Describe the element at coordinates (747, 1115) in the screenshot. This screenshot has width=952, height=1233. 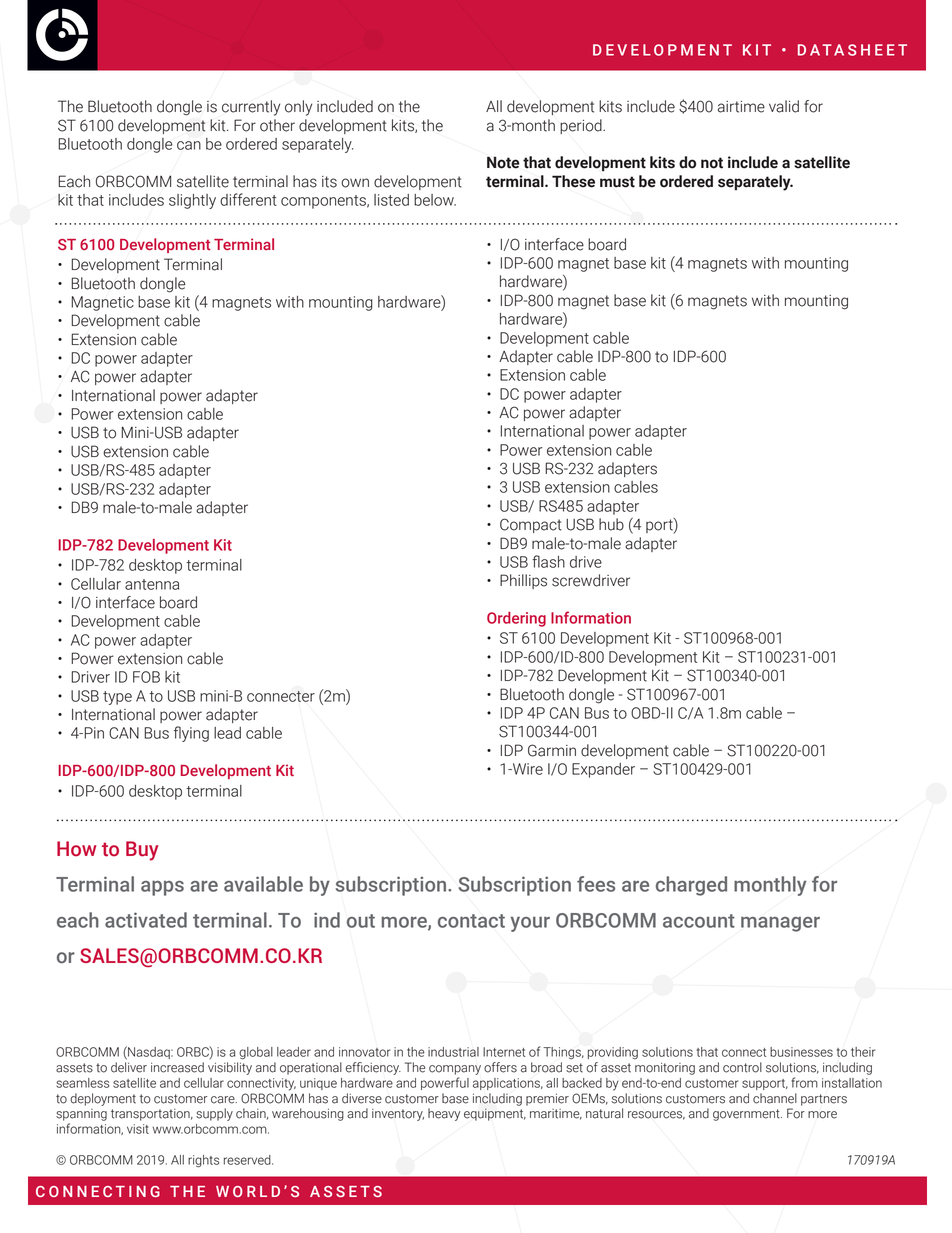
I see `government` at that location.
